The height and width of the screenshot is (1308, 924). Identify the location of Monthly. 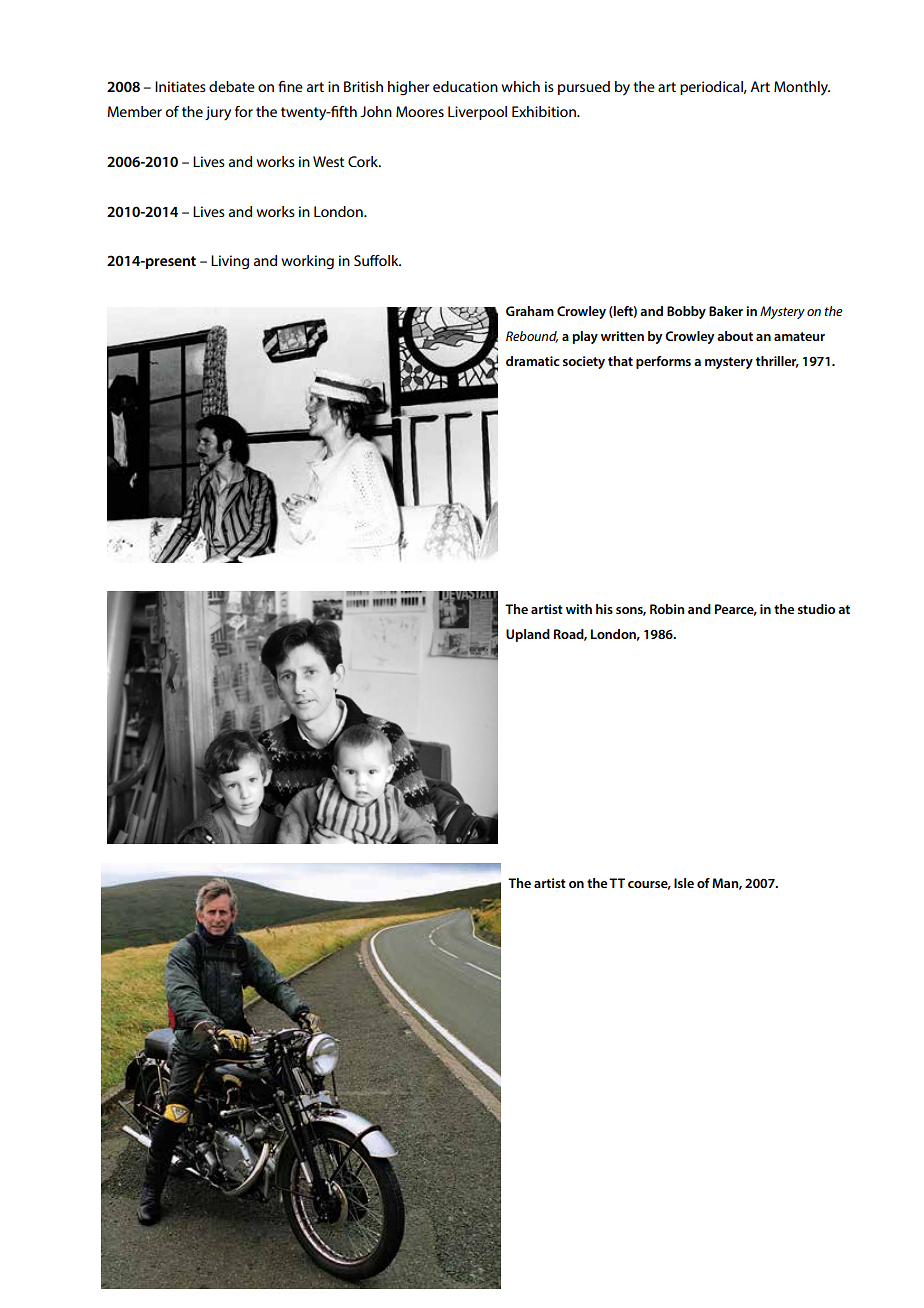
(802, 88).
